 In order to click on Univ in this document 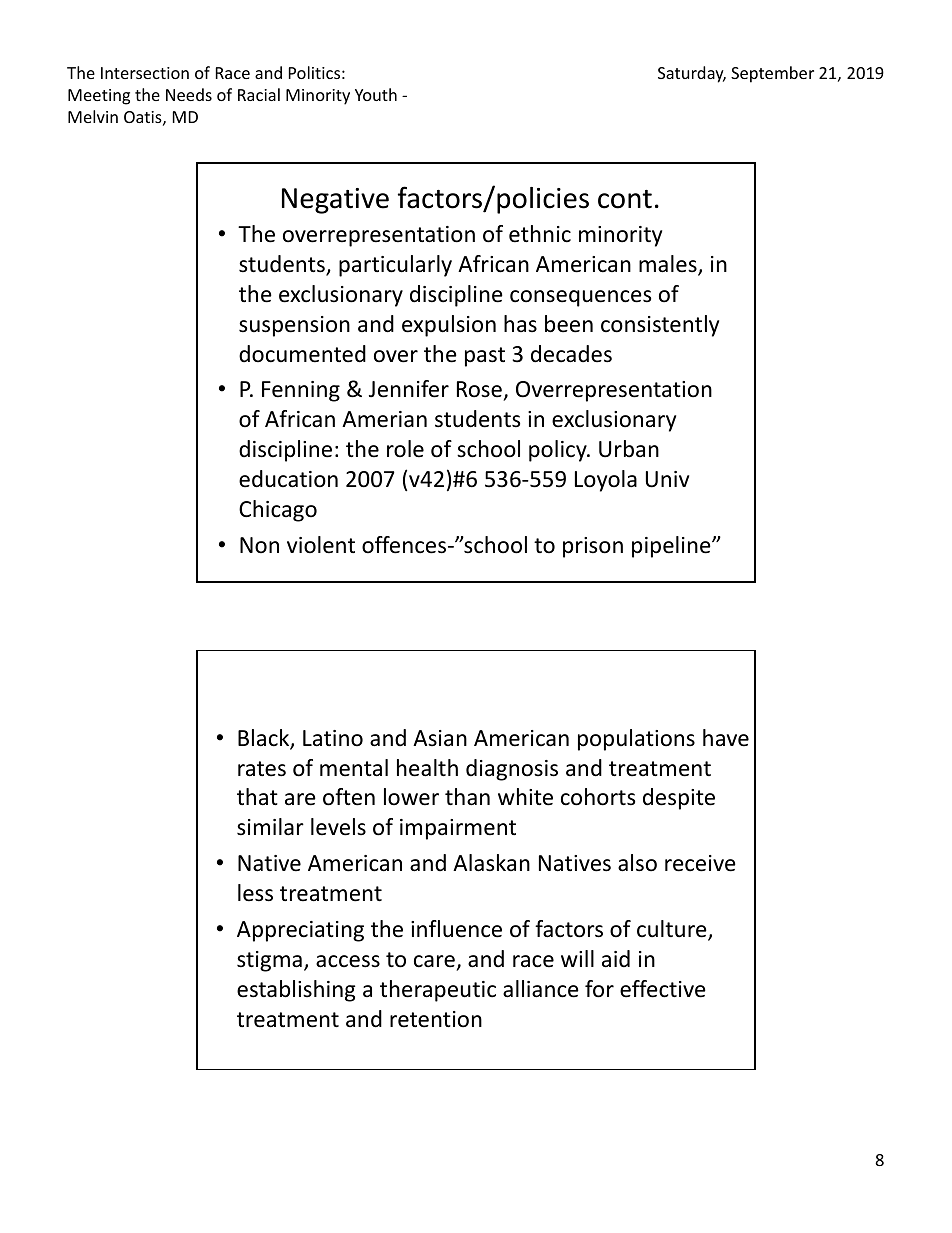, I will do `click(667, 479)`.
